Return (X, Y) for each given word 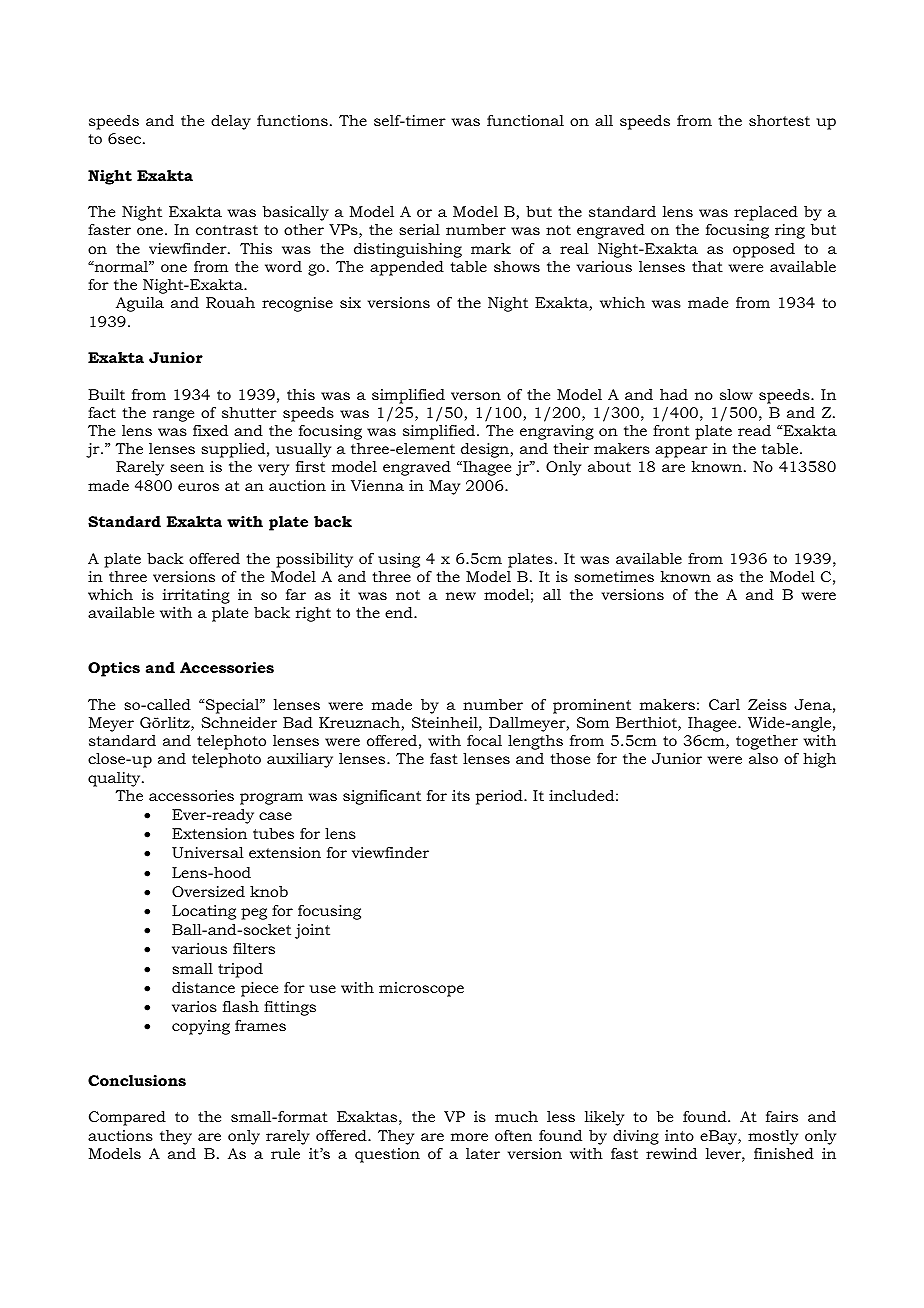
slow (736, 394)
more (469, 1137)
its (461, 795)
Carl (724, 704)
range (173, 416)
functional (525, 120)
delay (231, 122)
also (763, 758)
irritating (196, 596)
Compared (127, 1118)
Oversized (208, 891)
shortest (779, 120)
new (461, 596)
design (486, 450)
